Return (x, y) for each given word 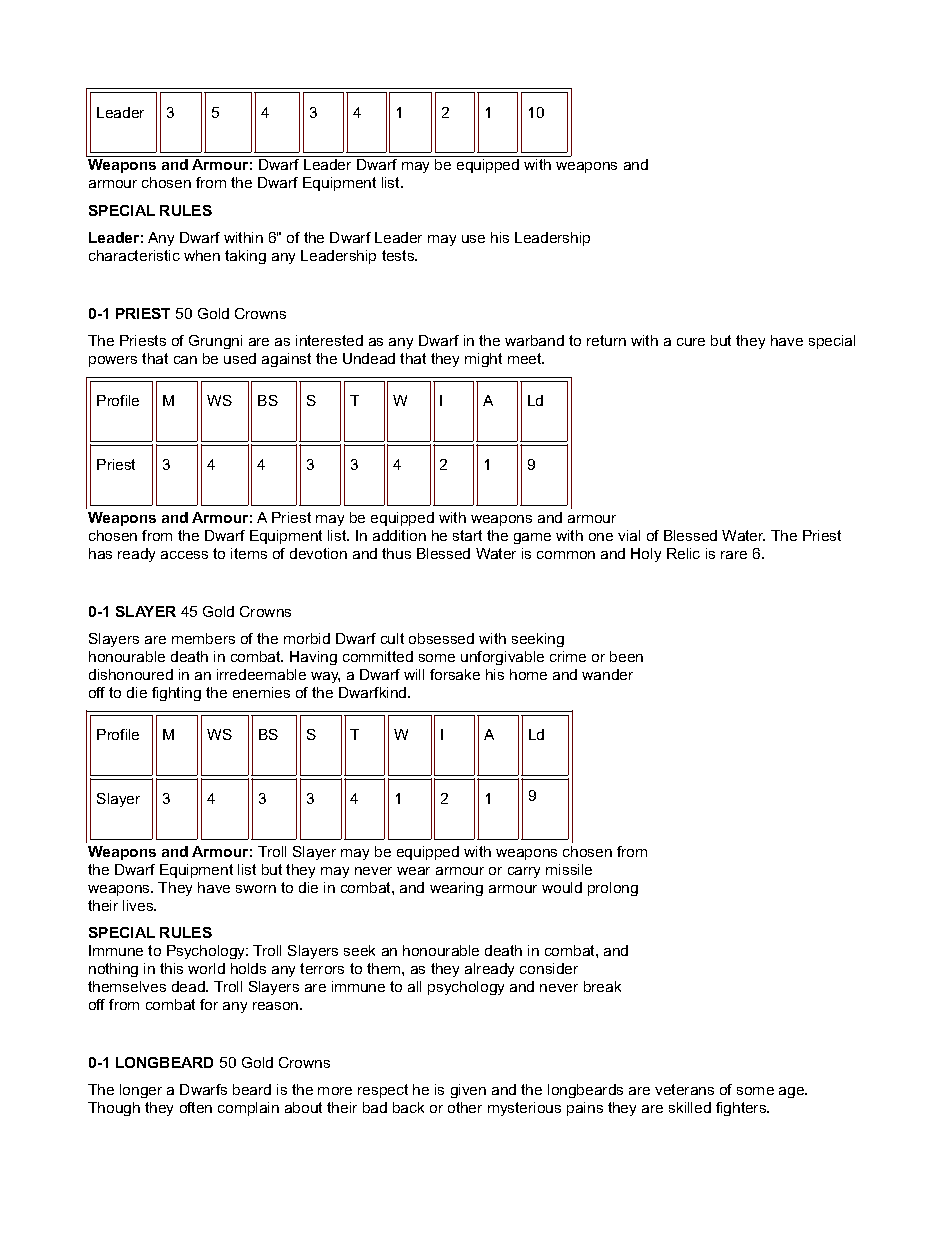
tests (399, 255)
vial (629, 535)
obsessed (441, 638)
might (483, 360)
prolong (613, 889)
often (196, 1107)
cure (691, 342)
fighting (176, 694)
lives (139, 905)
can (185, 360)
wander (607, 674)
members (203, 638)
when (202, 255)
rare (734, 555)
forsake (455, 674)
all (414, 986)
